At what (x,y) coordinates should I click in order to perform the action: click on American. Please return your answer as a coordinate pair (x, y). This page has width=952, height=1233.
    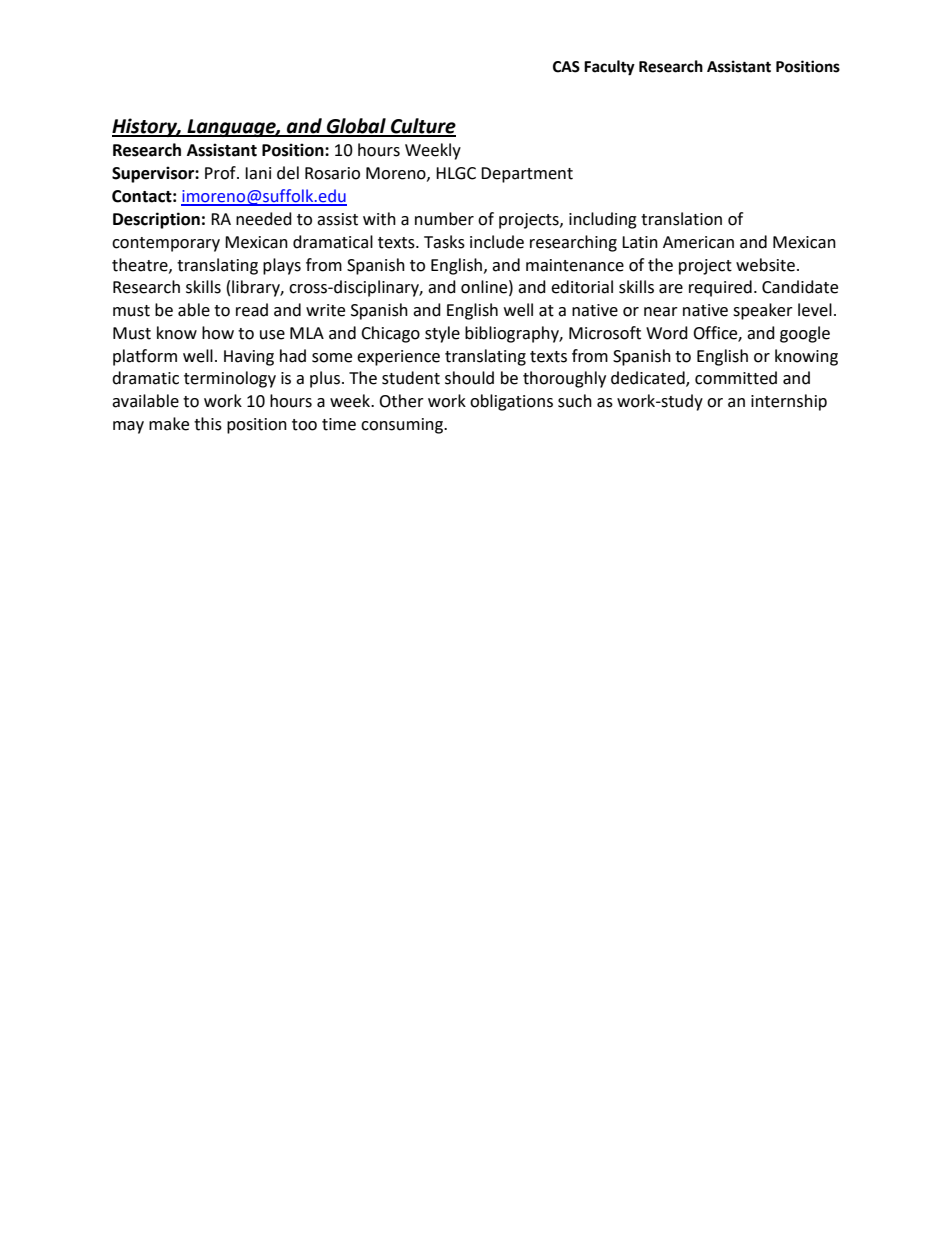
    Looking at the image, I should click on (698, 242).
